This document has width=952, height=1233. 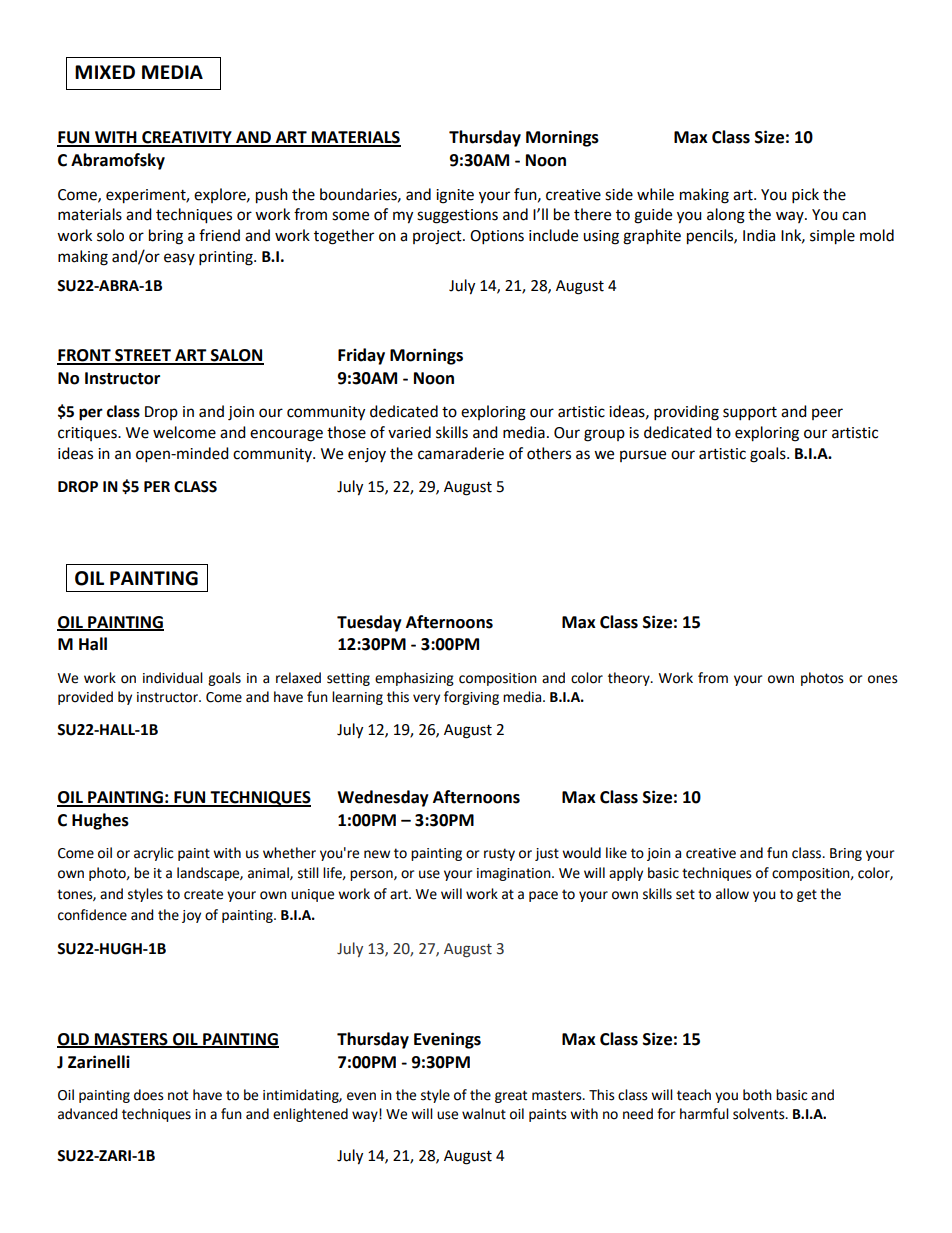 What do you see at coordinates (173, 678) in the document?
I see `individual` at bounding box center [173, 678].
